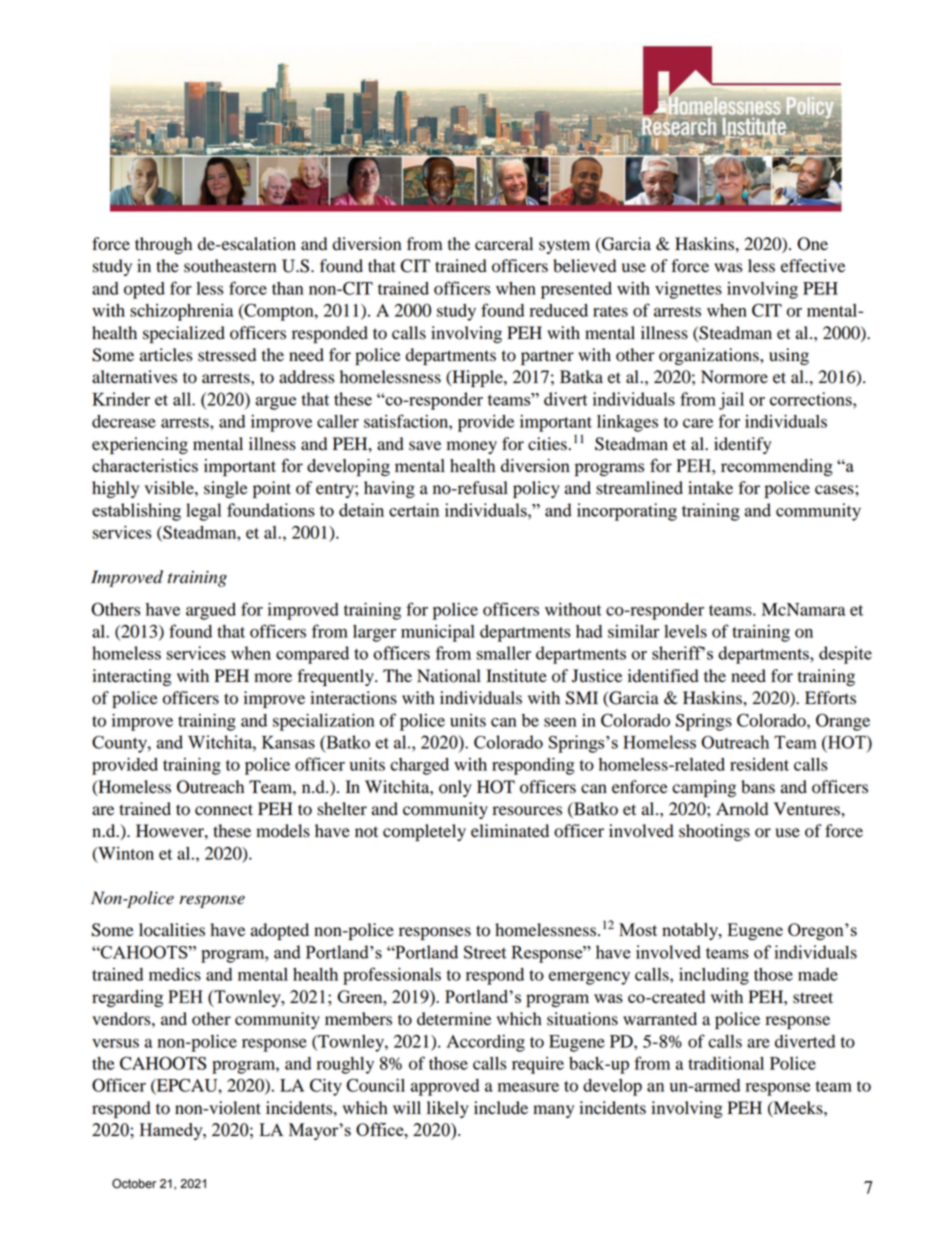  Describe the element at coordinates (438, 633) in the document. I see `municipal` at that location.
